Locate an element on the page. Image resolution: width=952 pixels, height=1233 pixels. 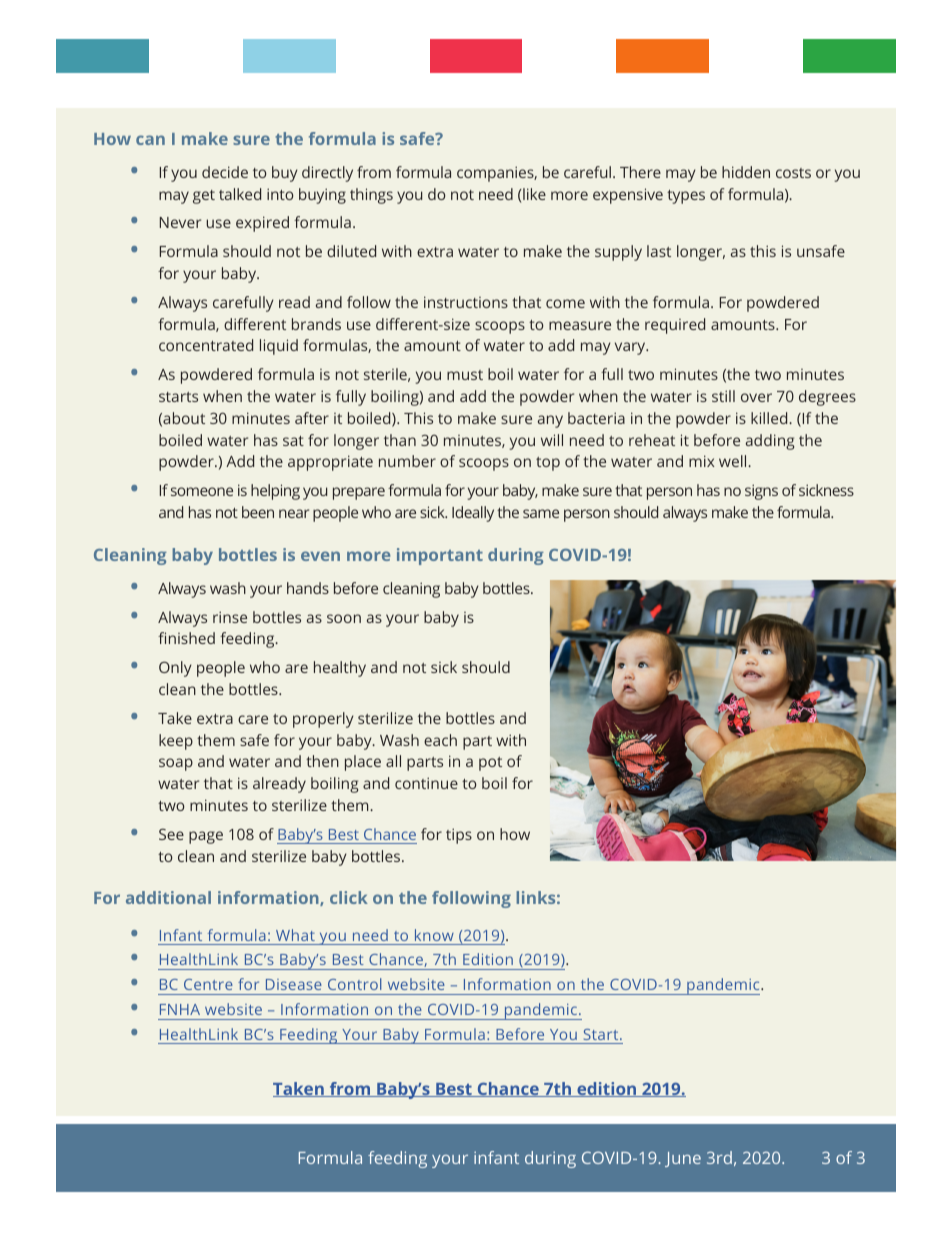
June is located at coordinates (683, 1159).
